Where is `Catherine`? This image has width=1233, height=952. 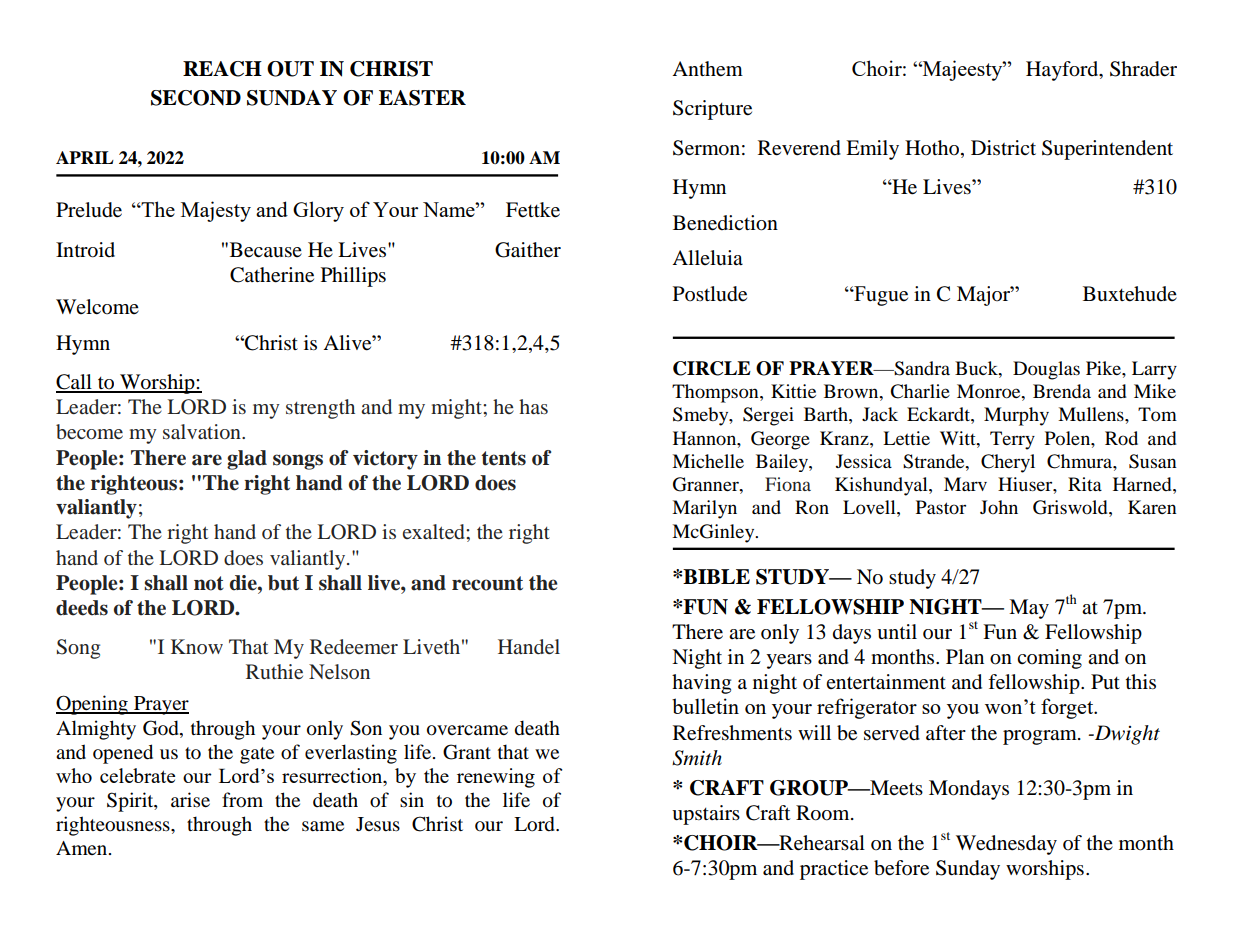
Catherine is located at coordinates (272, 275).
